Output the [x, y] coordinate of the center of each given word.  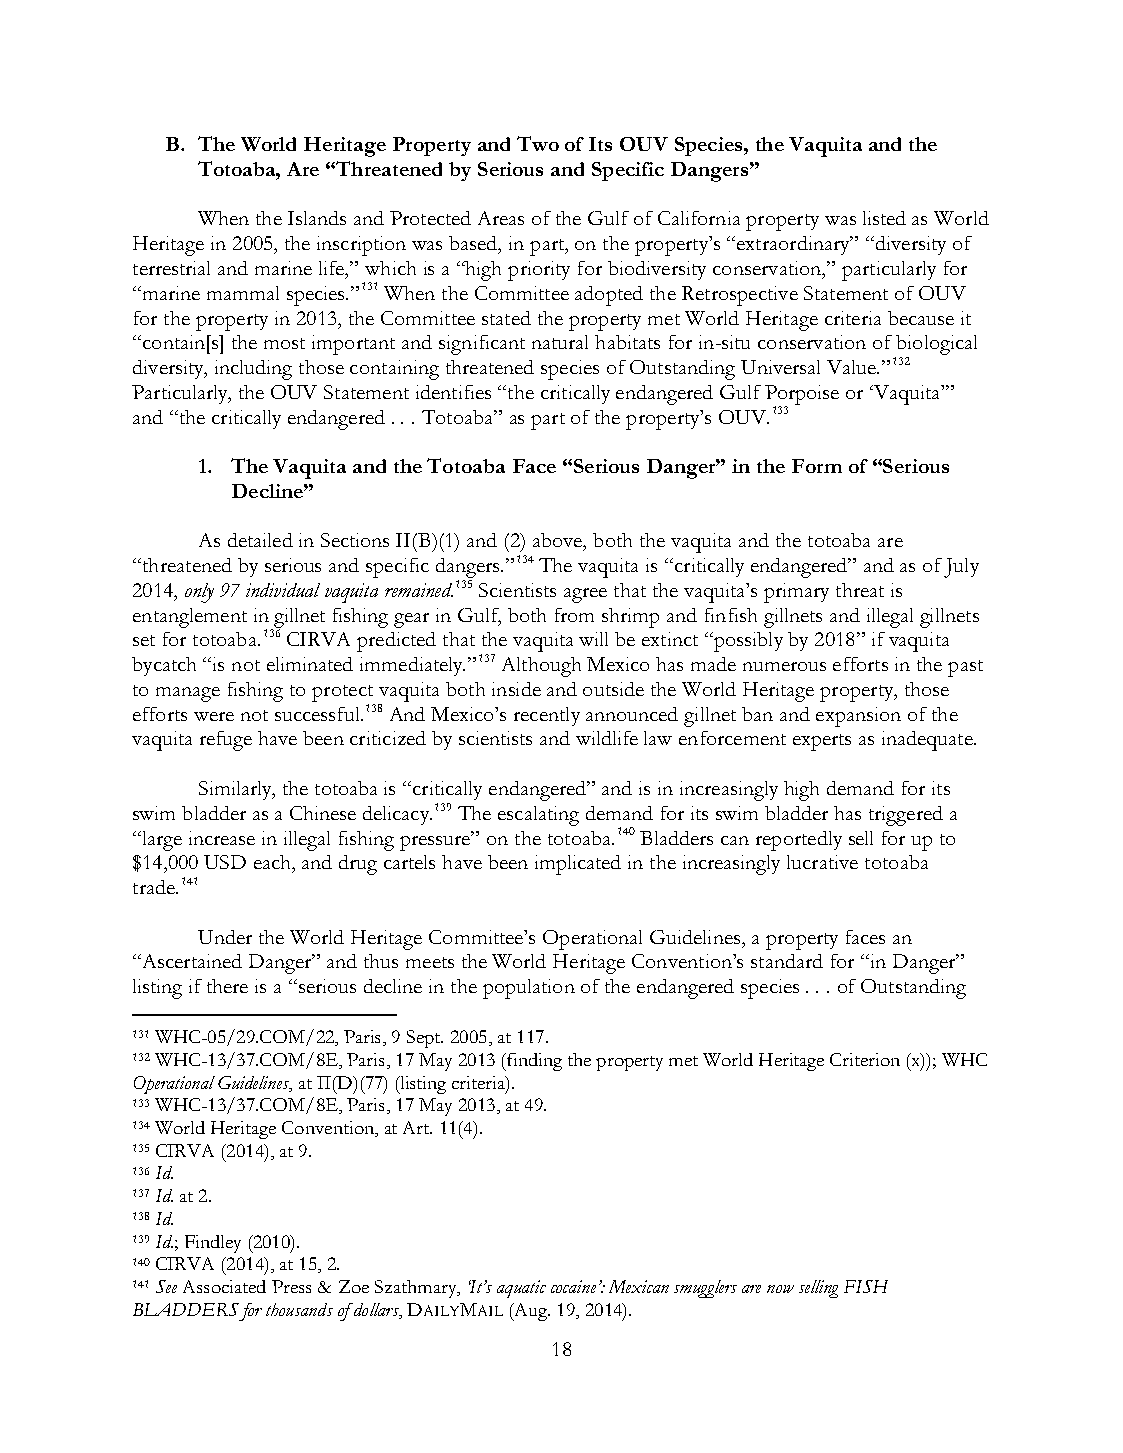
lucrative [822, 862]
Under [225, 937]
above [559, 541]
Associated [224, 1286]
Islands [317, 218]
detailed [260, 540]
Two [538, 143]
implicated [578, 865]
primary [796, 593]
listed [884, 218]
